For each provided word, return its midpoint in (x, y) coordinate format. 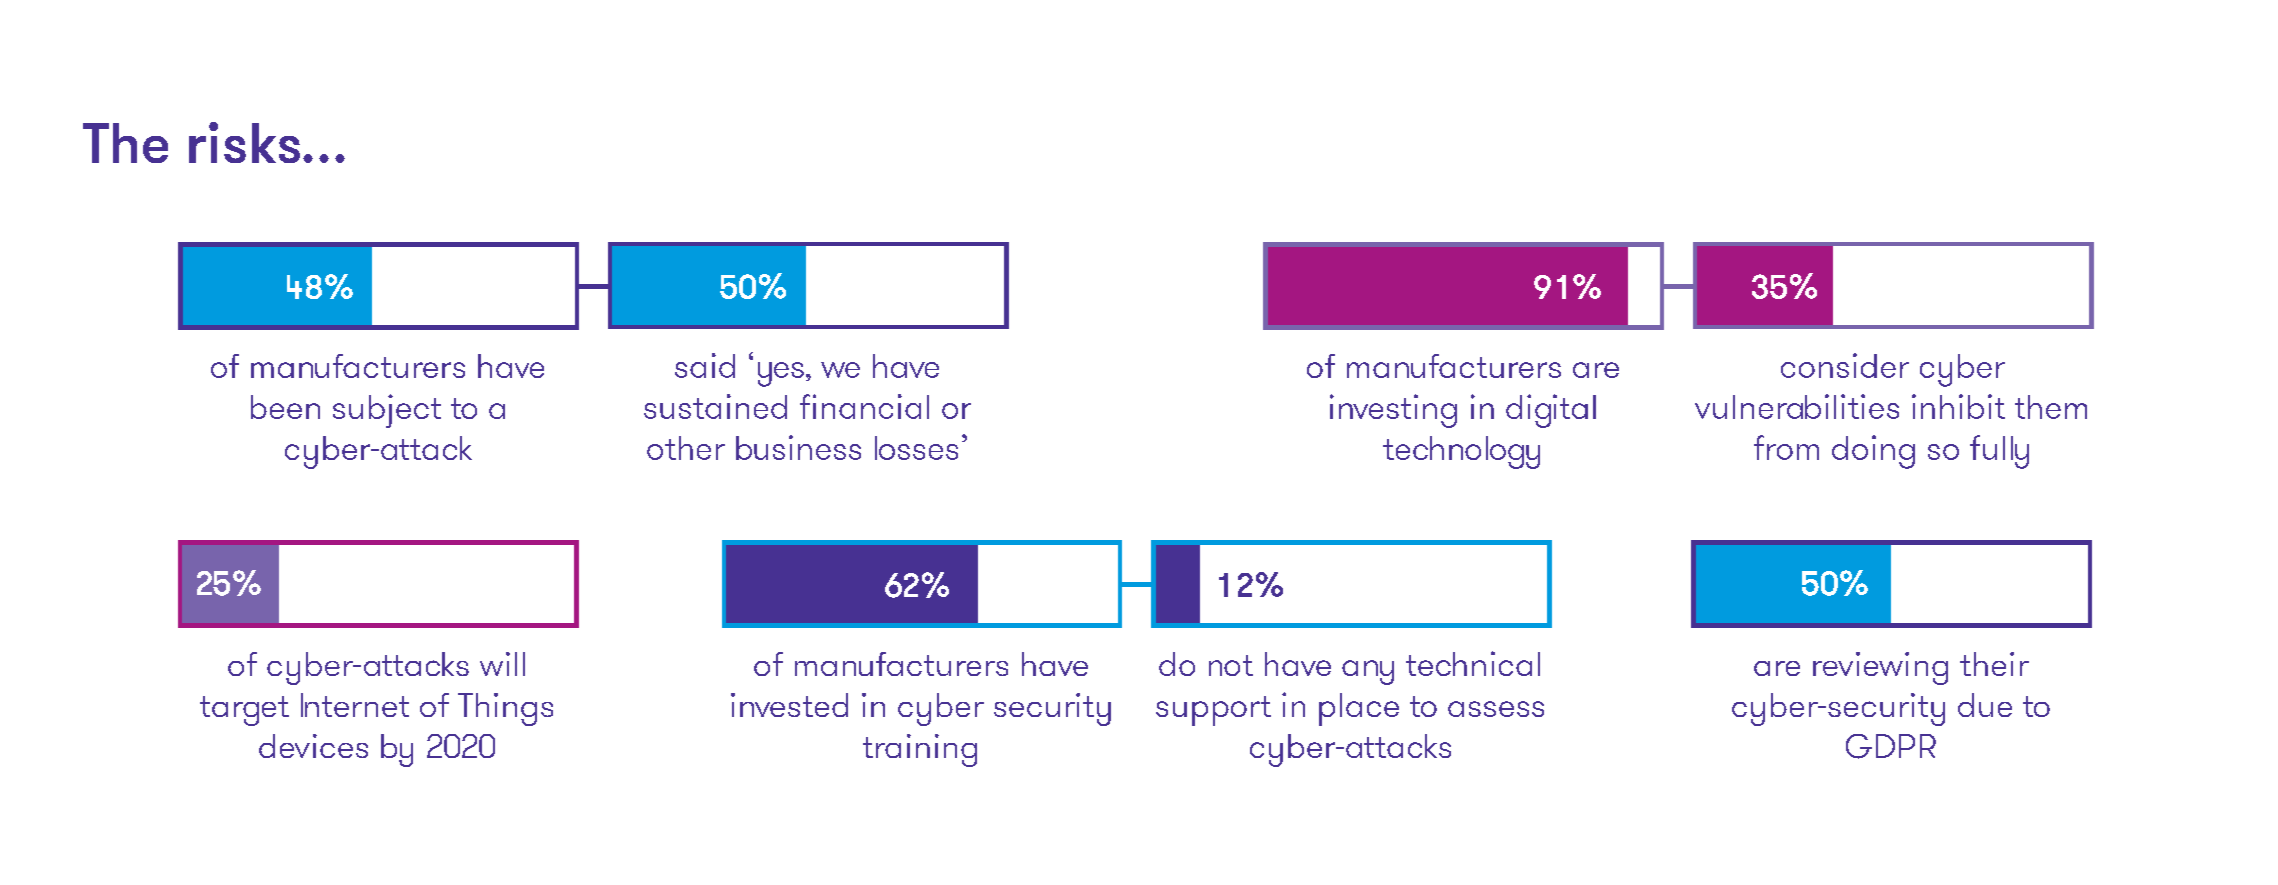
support (1213, 711)
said (705, 365)
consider (1845, 365)
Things (505, 709)
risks (244, 142)
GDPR (1891, 746)
